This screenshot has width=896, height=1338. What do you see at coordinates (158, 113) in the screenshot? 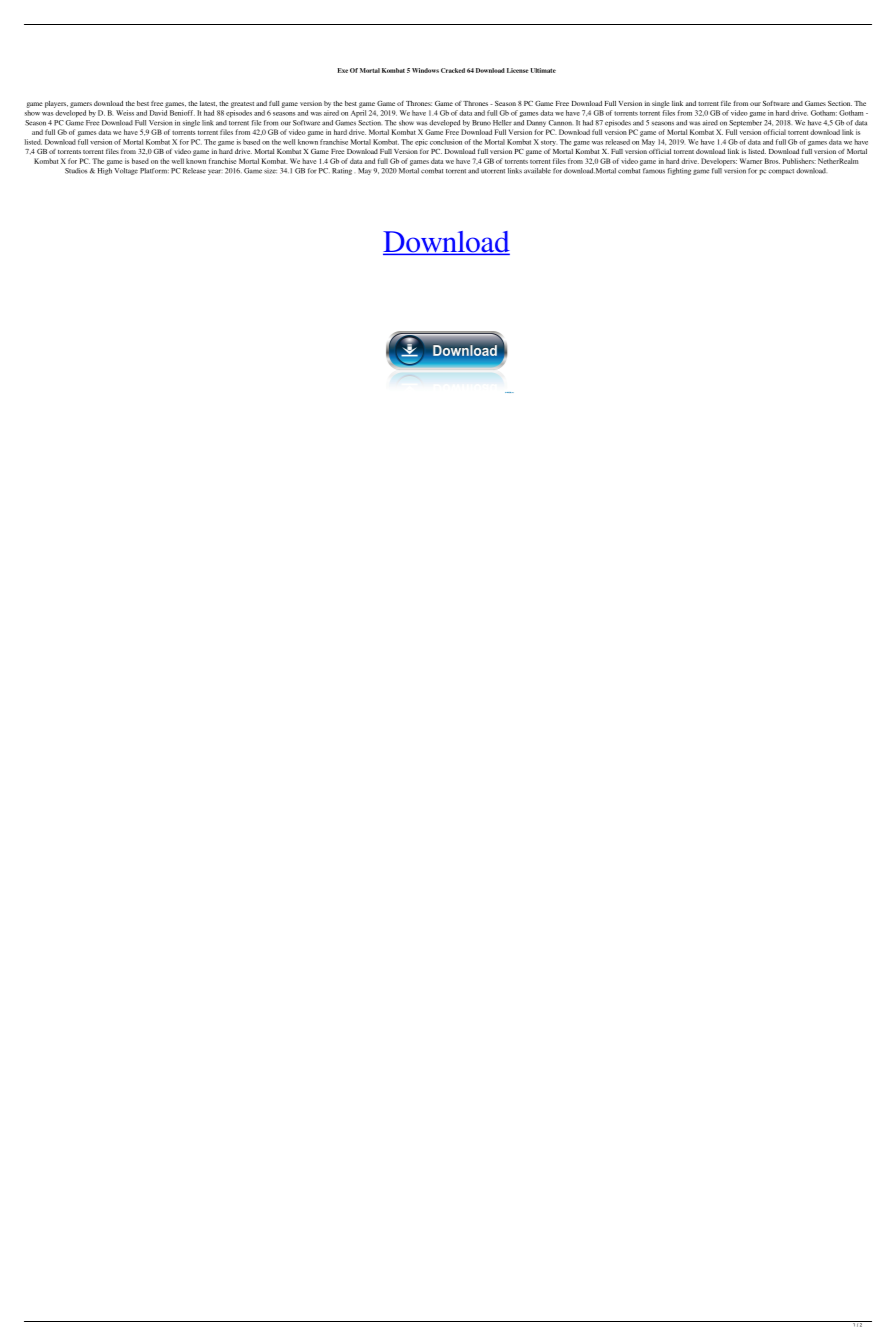
I see `David` at bounding box center [158, 113].
